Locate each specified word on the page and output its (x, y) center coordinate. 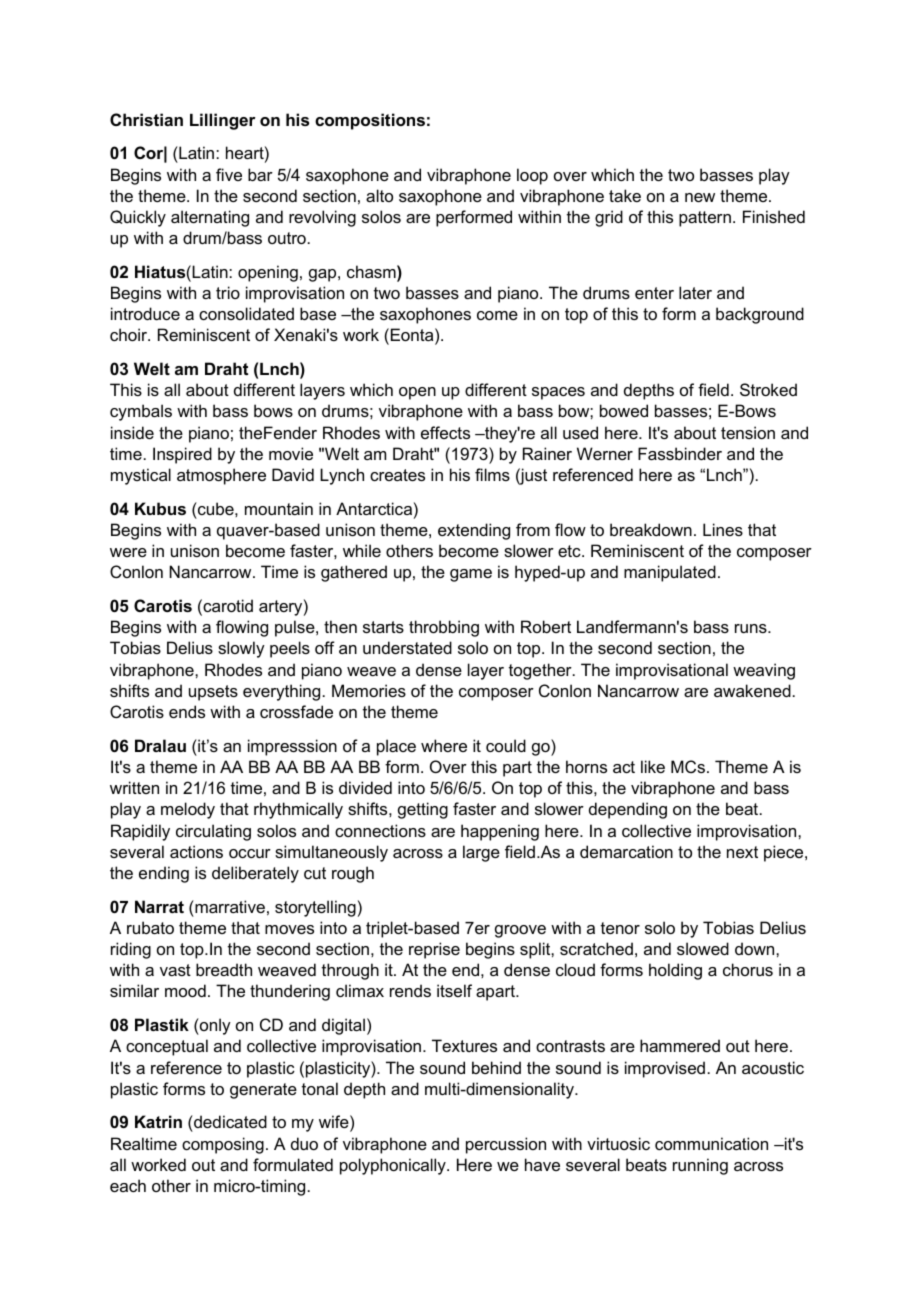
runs (752, 628)
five (229, 174)
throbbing (444, 628)
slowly (241, 649)
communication (711, 1143)
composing (223, 1145)
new (700, 197)
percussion (506, 1145)
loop (532, 176)
